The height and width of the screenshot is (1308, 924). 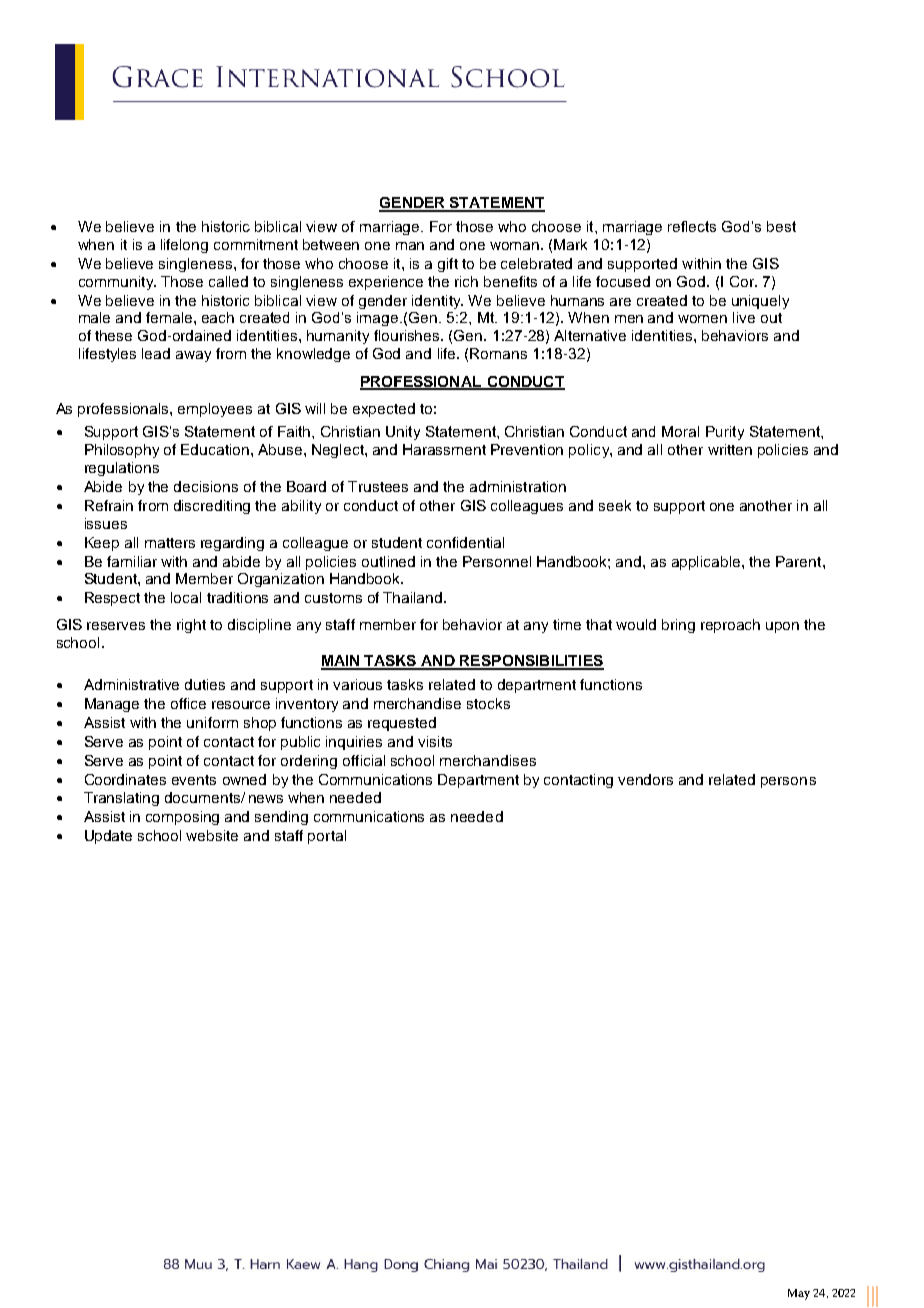 What do you see at coordinates (212, 835) in the screenshot?
I see `website` at bounding box center [212, 835].
